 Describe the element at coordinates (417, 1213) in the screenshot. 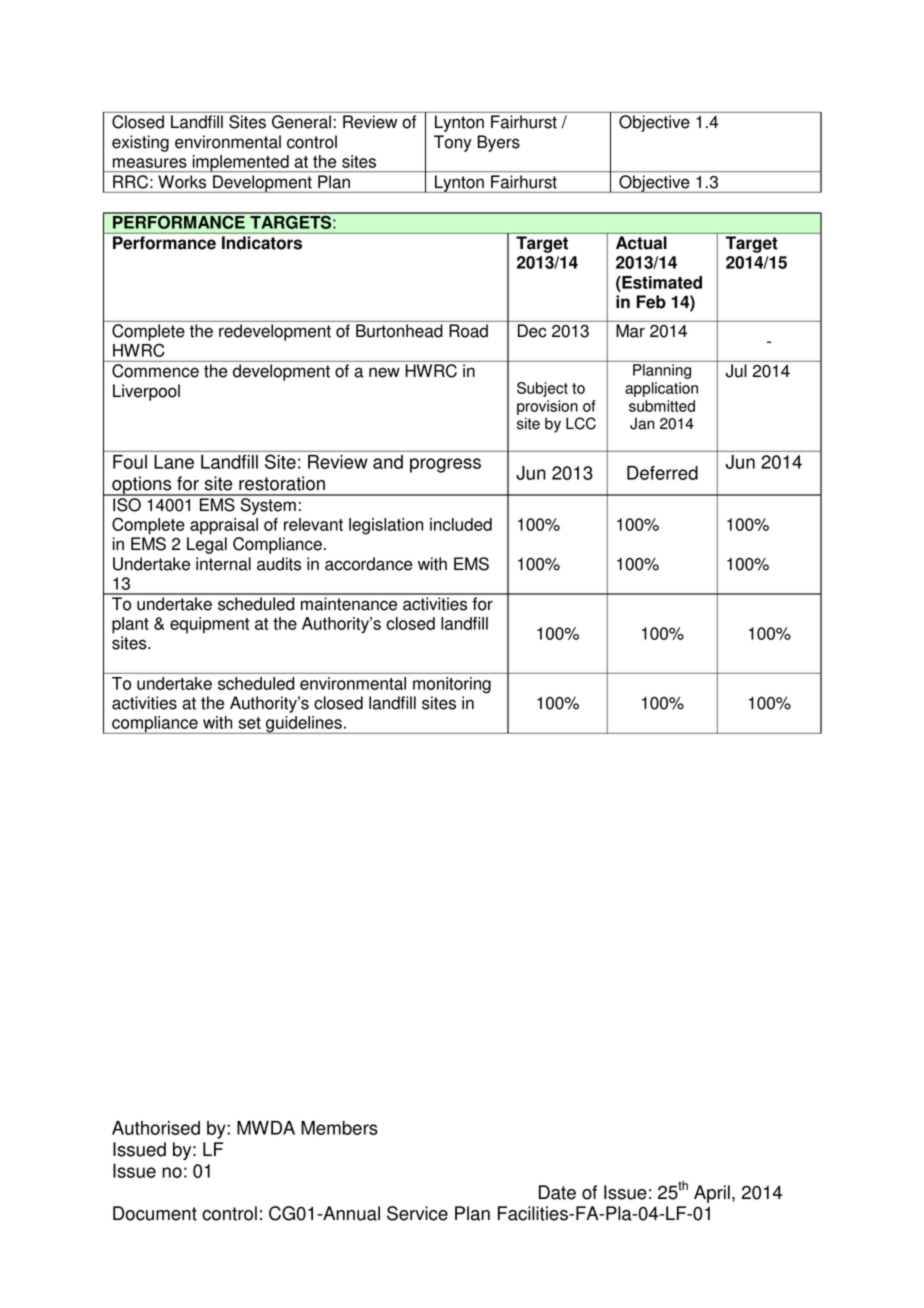

I see `Service` at that location.
